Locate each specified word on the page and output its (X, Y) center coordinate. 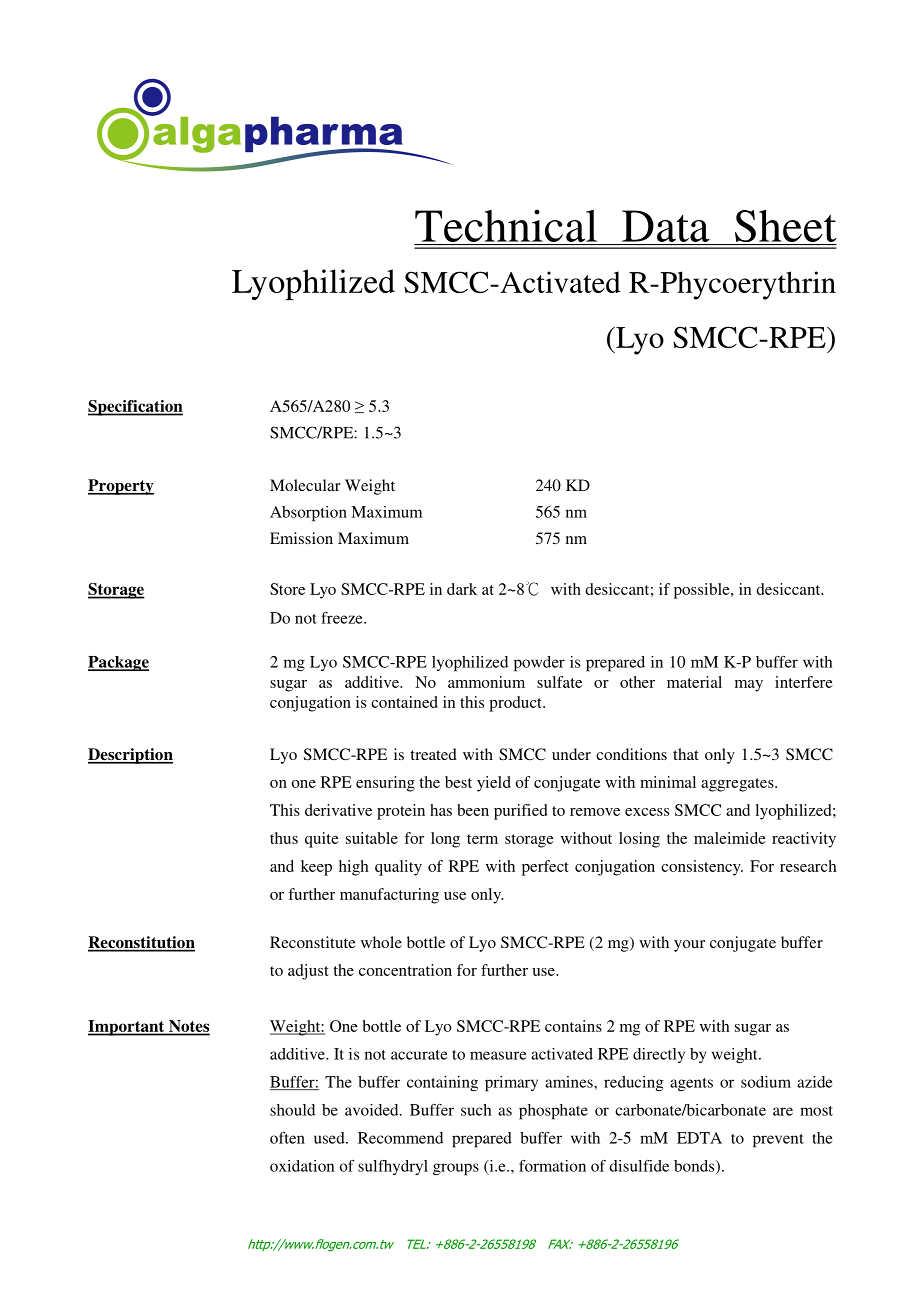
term (482, 839)
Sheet (786, 225)
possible (703, 591)
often (287, 1138)
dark (462, 589)
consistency (702, 868)
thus (284, 838)
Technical (506, 225)
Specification (135, 408)
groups (456, 1169)
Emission (301, 538)
